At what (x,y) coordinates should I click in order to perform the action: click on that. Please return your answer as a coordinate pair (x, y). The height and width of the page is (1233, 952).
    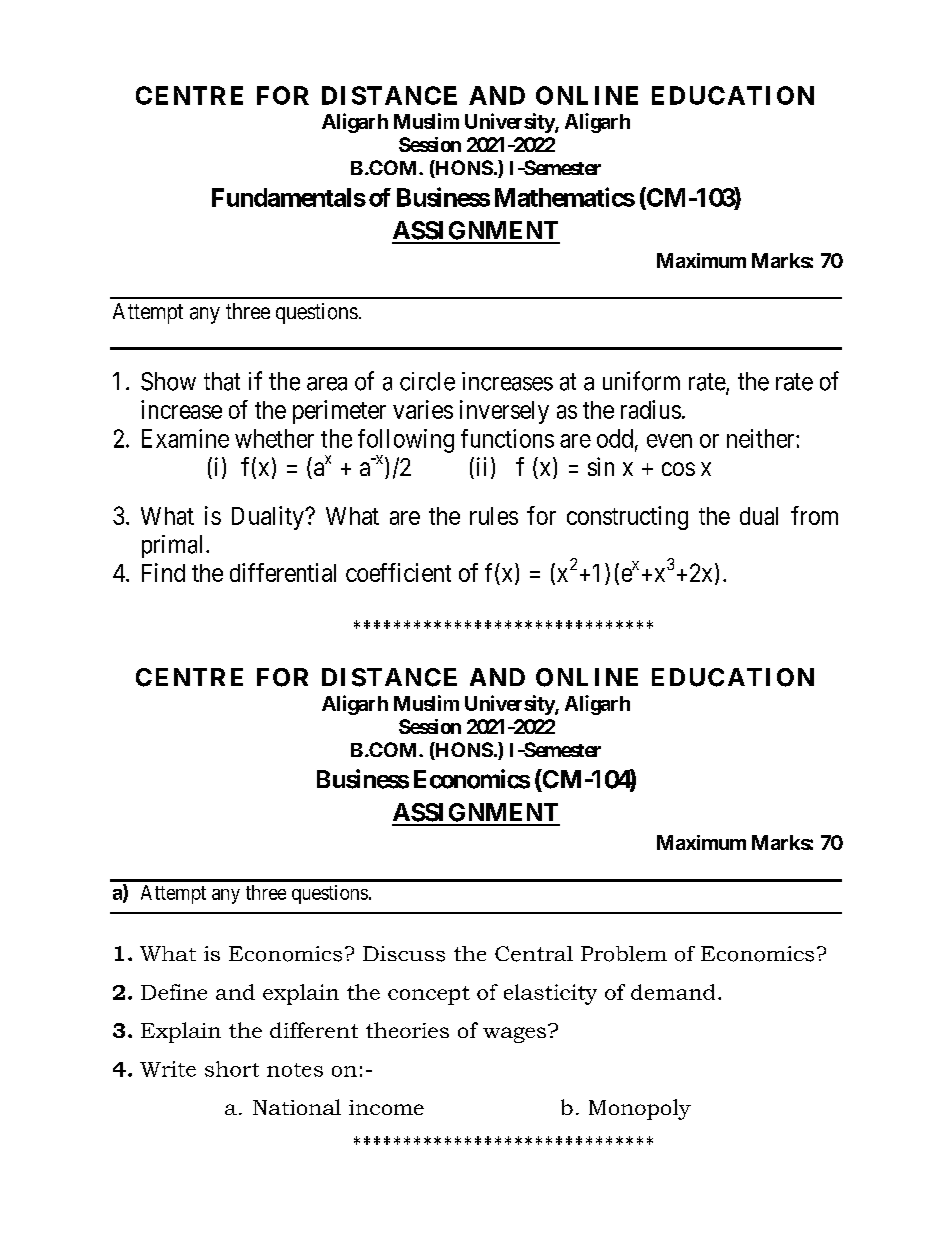
    Looking at the image, I should click on (222, 381).
